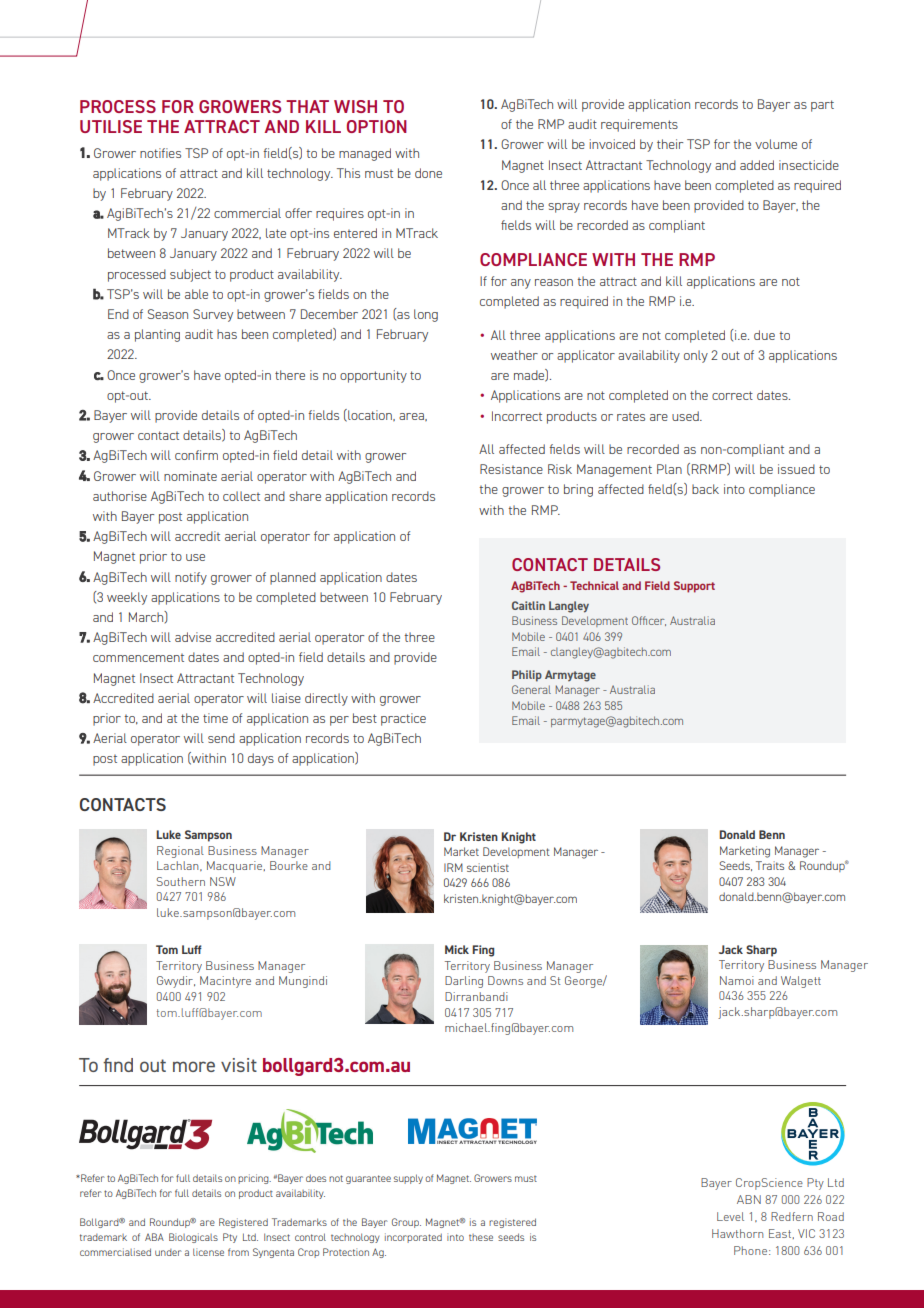 The image size is (924, 1308). What do you see at coordinates (215, 718) in the page?
I see `time` at bounding box center [215, 718].
